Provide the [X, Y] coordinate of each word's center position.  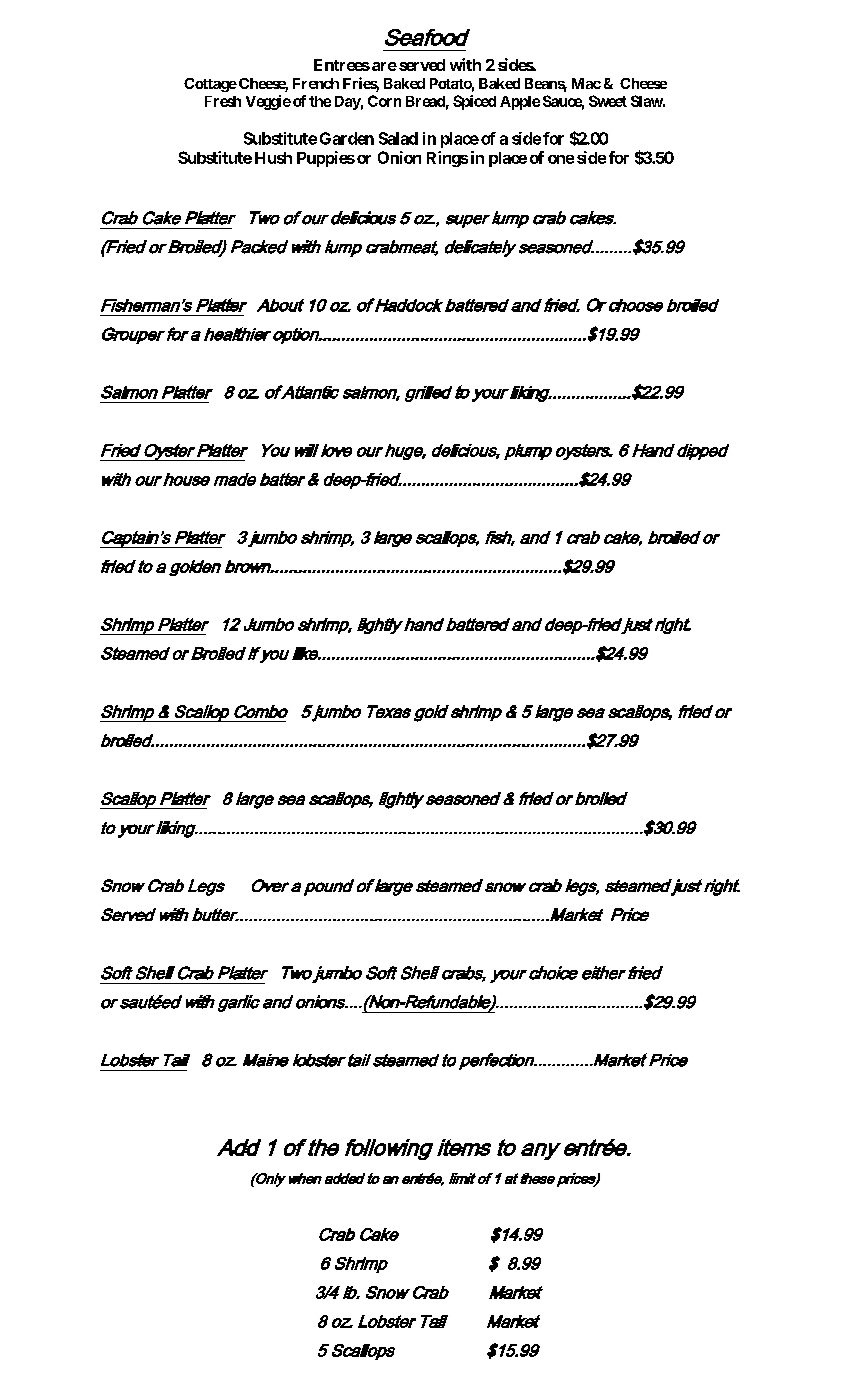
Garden [347, 138]
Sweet [608, 101]
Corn [384, 101]
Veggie [268, 102]
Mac [586, 83]
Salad [398, 138]
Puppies [326, 159]
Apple [520, 103]
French [316, 83]
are [384, 66]
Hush [273, 158]
